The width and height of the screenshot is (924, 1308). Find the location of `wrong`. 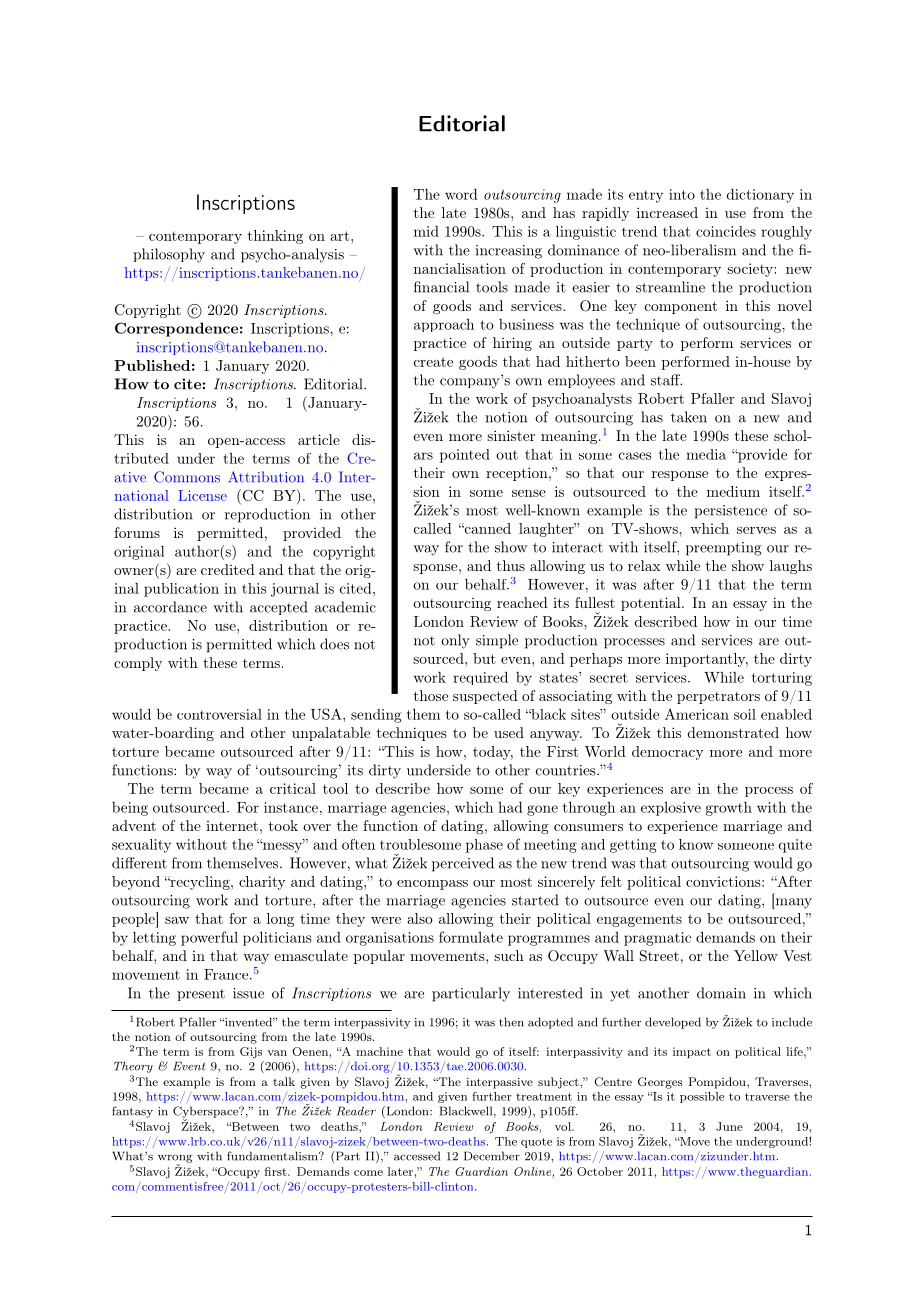

wrong is located at coordinates (175, 1159).
